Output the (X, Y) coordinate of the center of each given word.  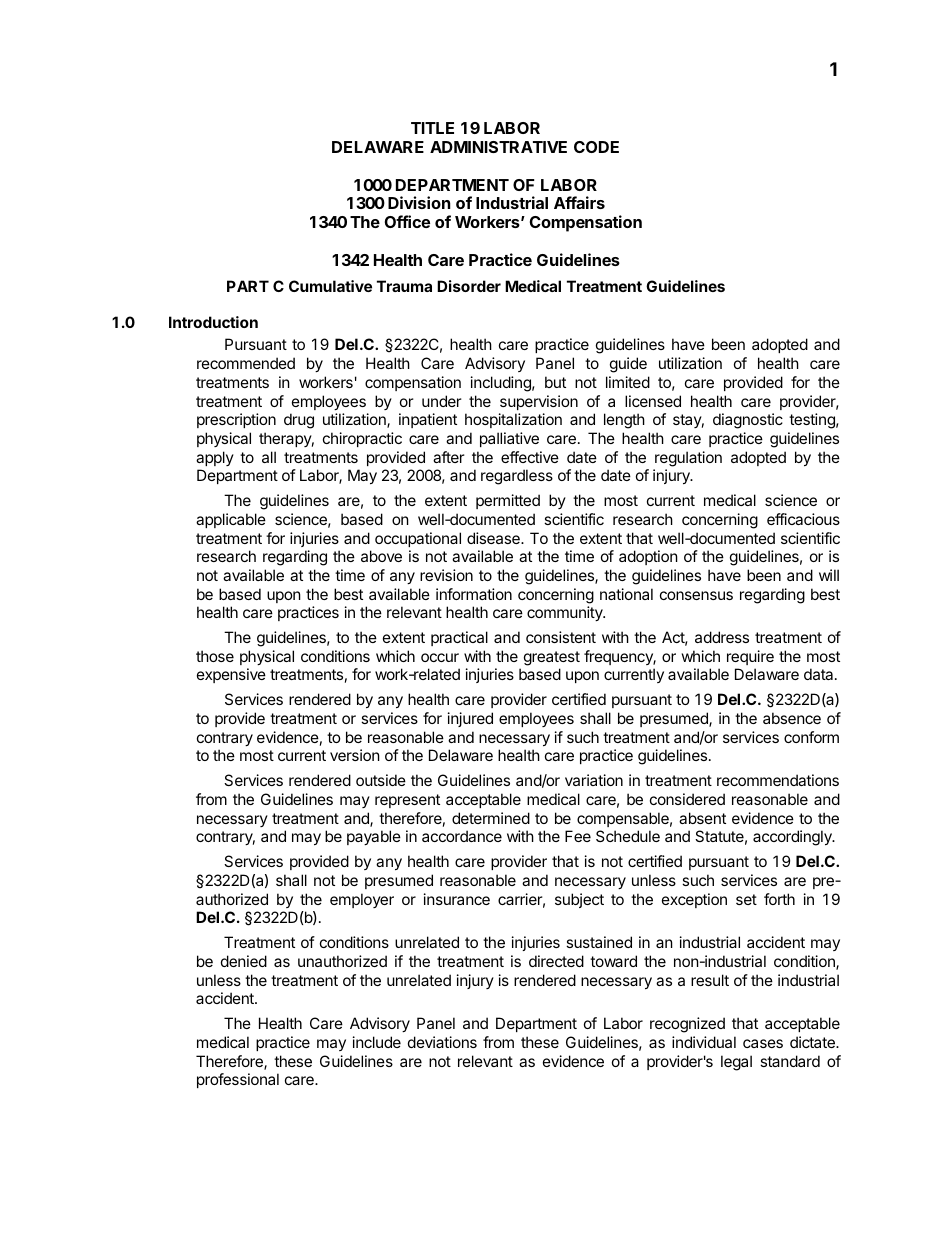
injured (470, 719)
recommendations (778, 780)
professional (238, 1080)
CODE (596, 147)
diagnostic (748, 421)
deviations (442, 1042)
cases (763, 1043)
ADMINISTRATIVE (498, 147)
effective (530, 457)
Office (407, 221)
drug (299, 421)
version (355, 755)
